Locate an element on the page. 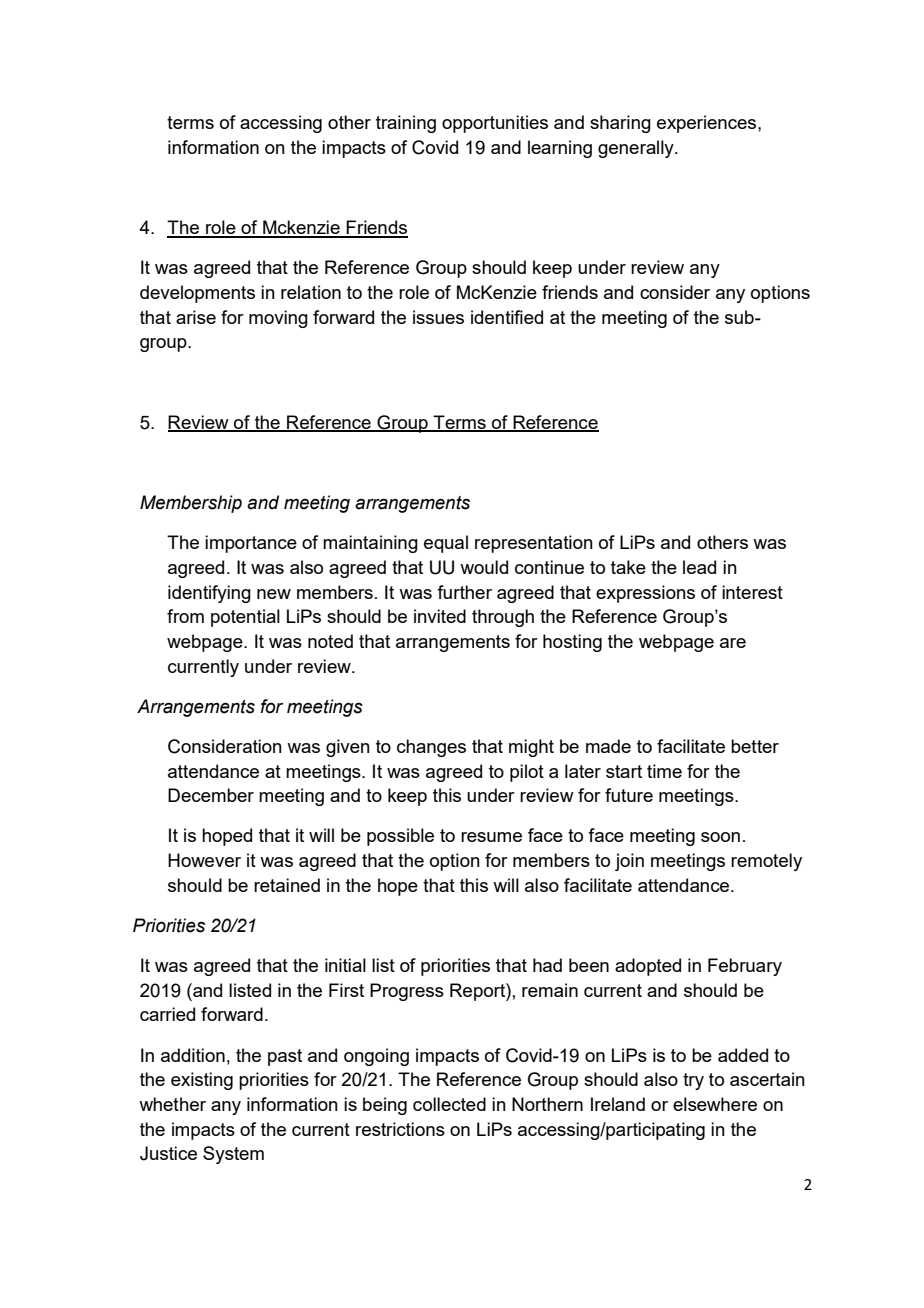  developments is located at coordinates (197, 294).
